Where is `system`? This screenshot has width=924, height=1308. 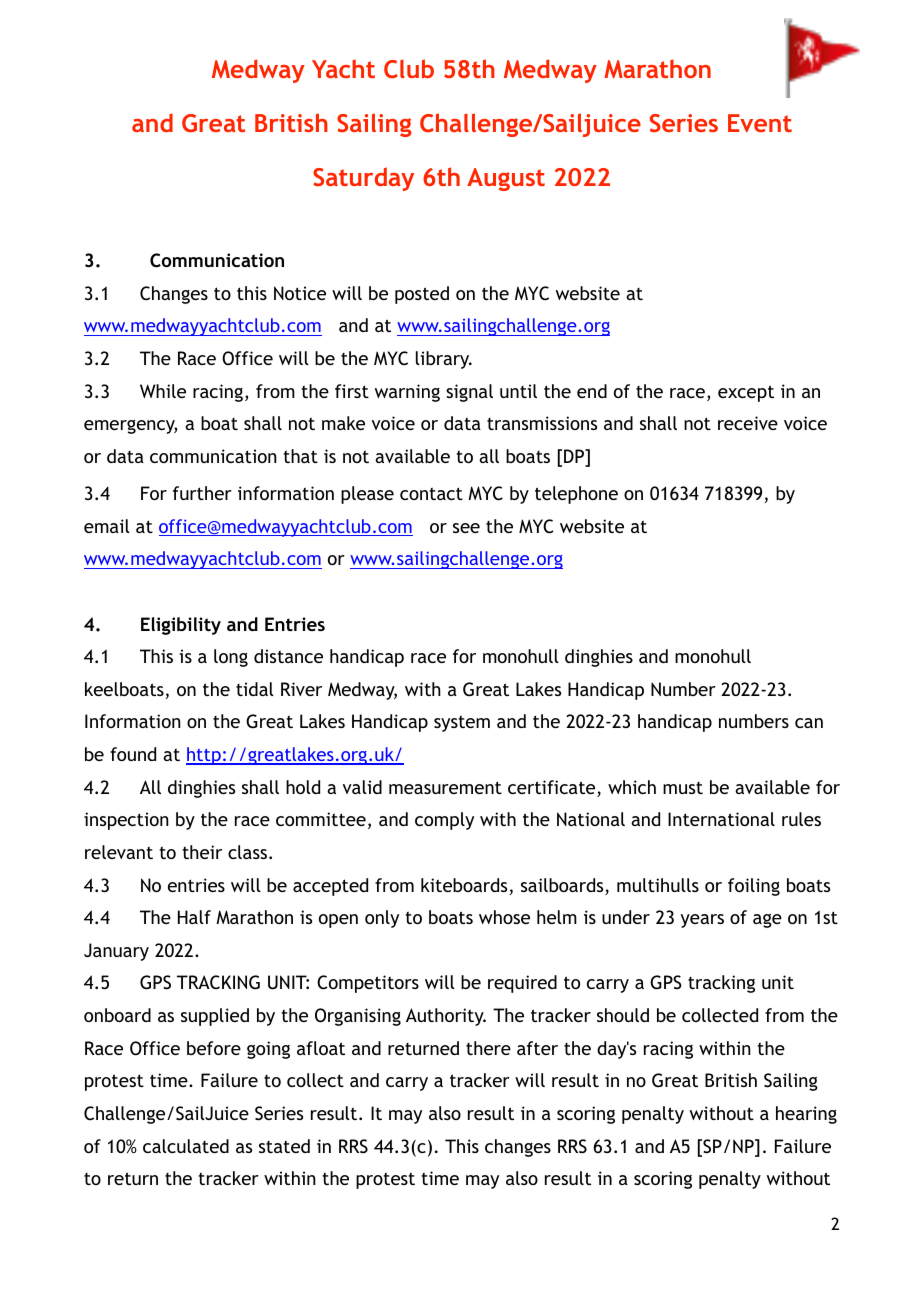 system is located at coordinates (462, 723).
